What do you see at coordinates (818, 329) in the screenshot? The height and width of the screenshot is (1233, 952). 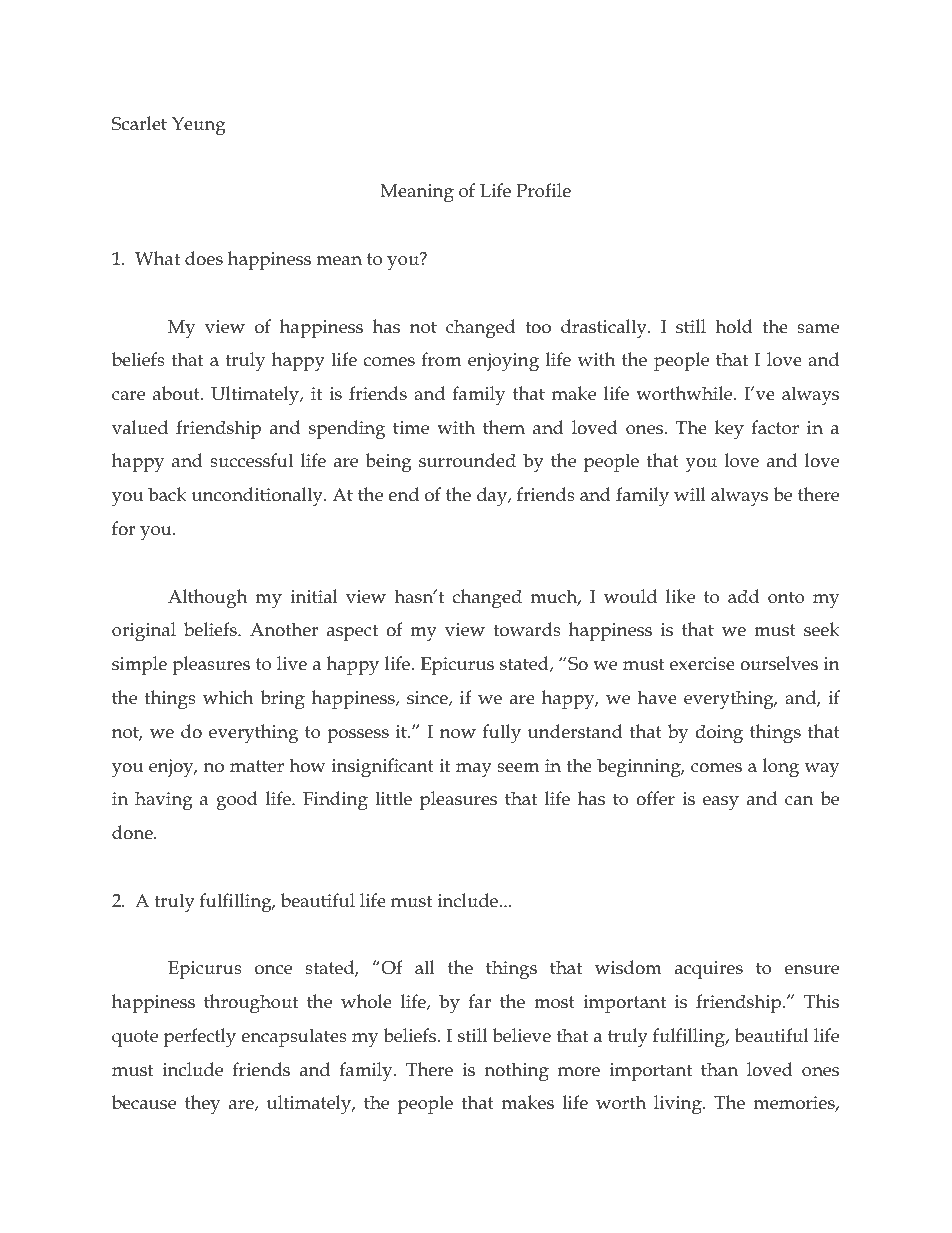 I see `same` at bounding box center [818, 329].
